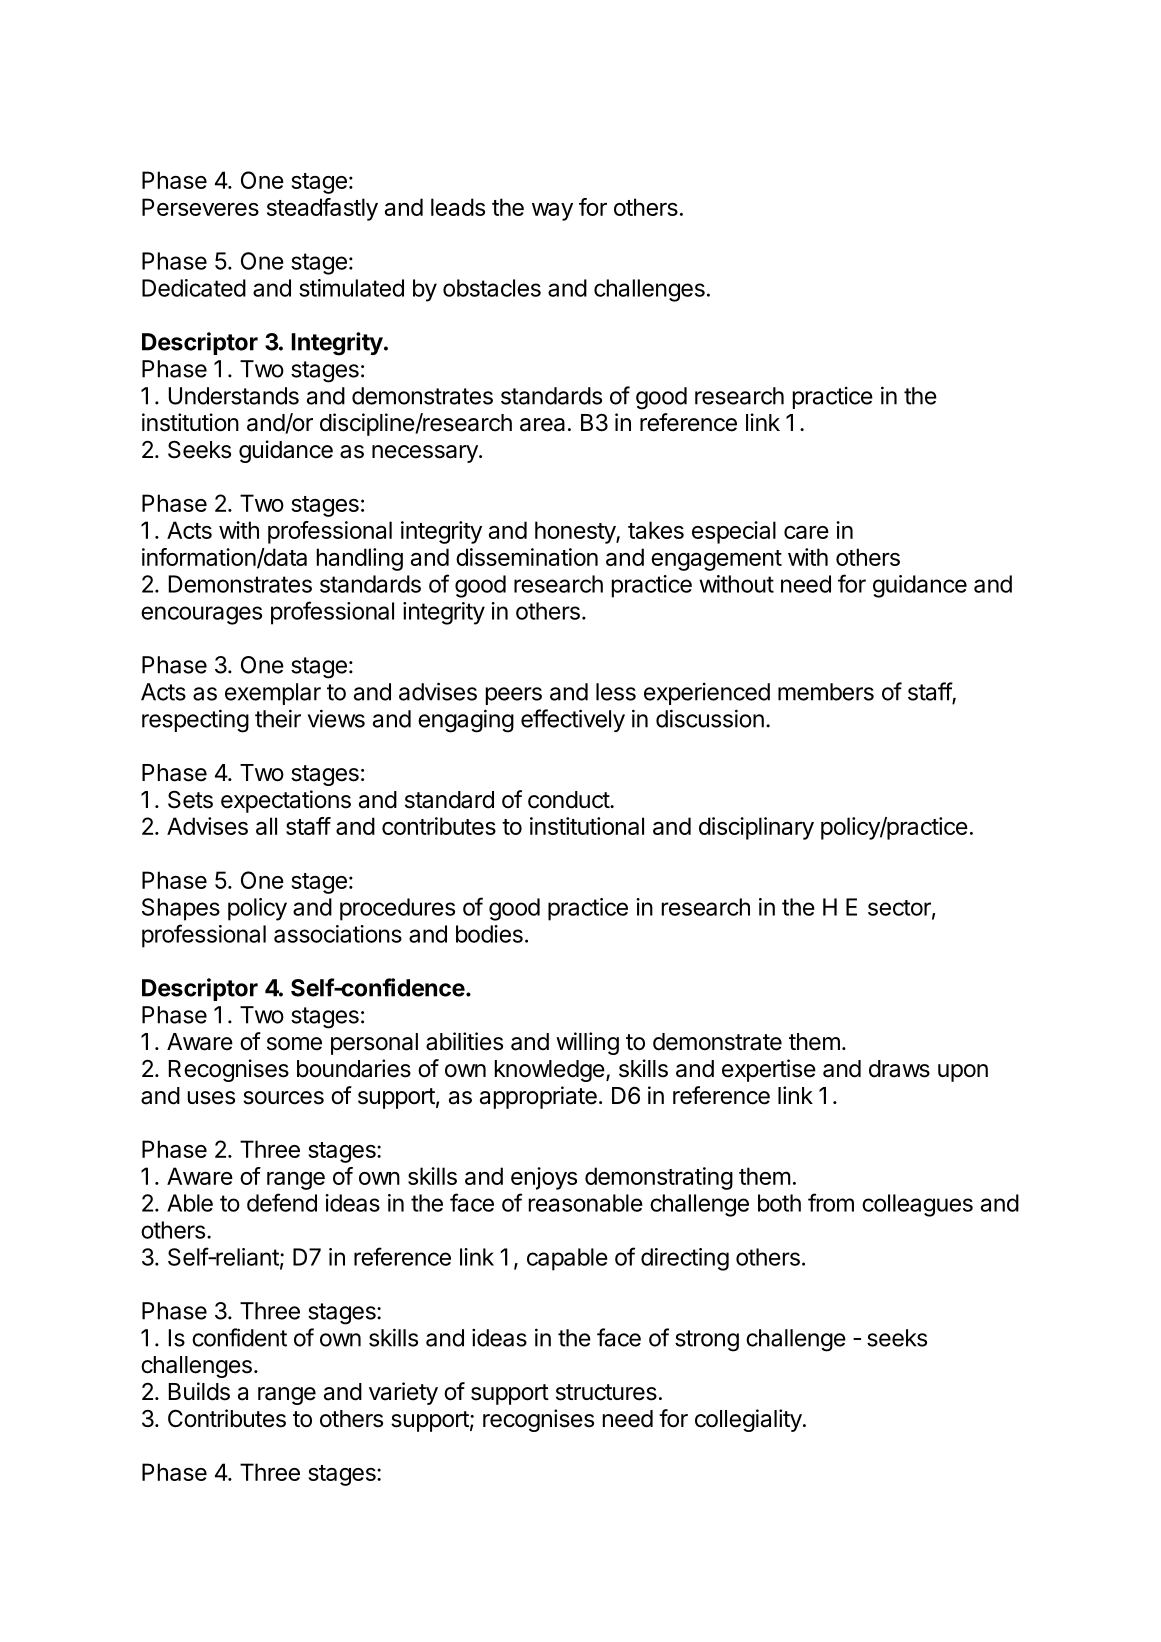  Describe the element at coordinates (552, 212) in the screenshot. I see `way` at that location.
